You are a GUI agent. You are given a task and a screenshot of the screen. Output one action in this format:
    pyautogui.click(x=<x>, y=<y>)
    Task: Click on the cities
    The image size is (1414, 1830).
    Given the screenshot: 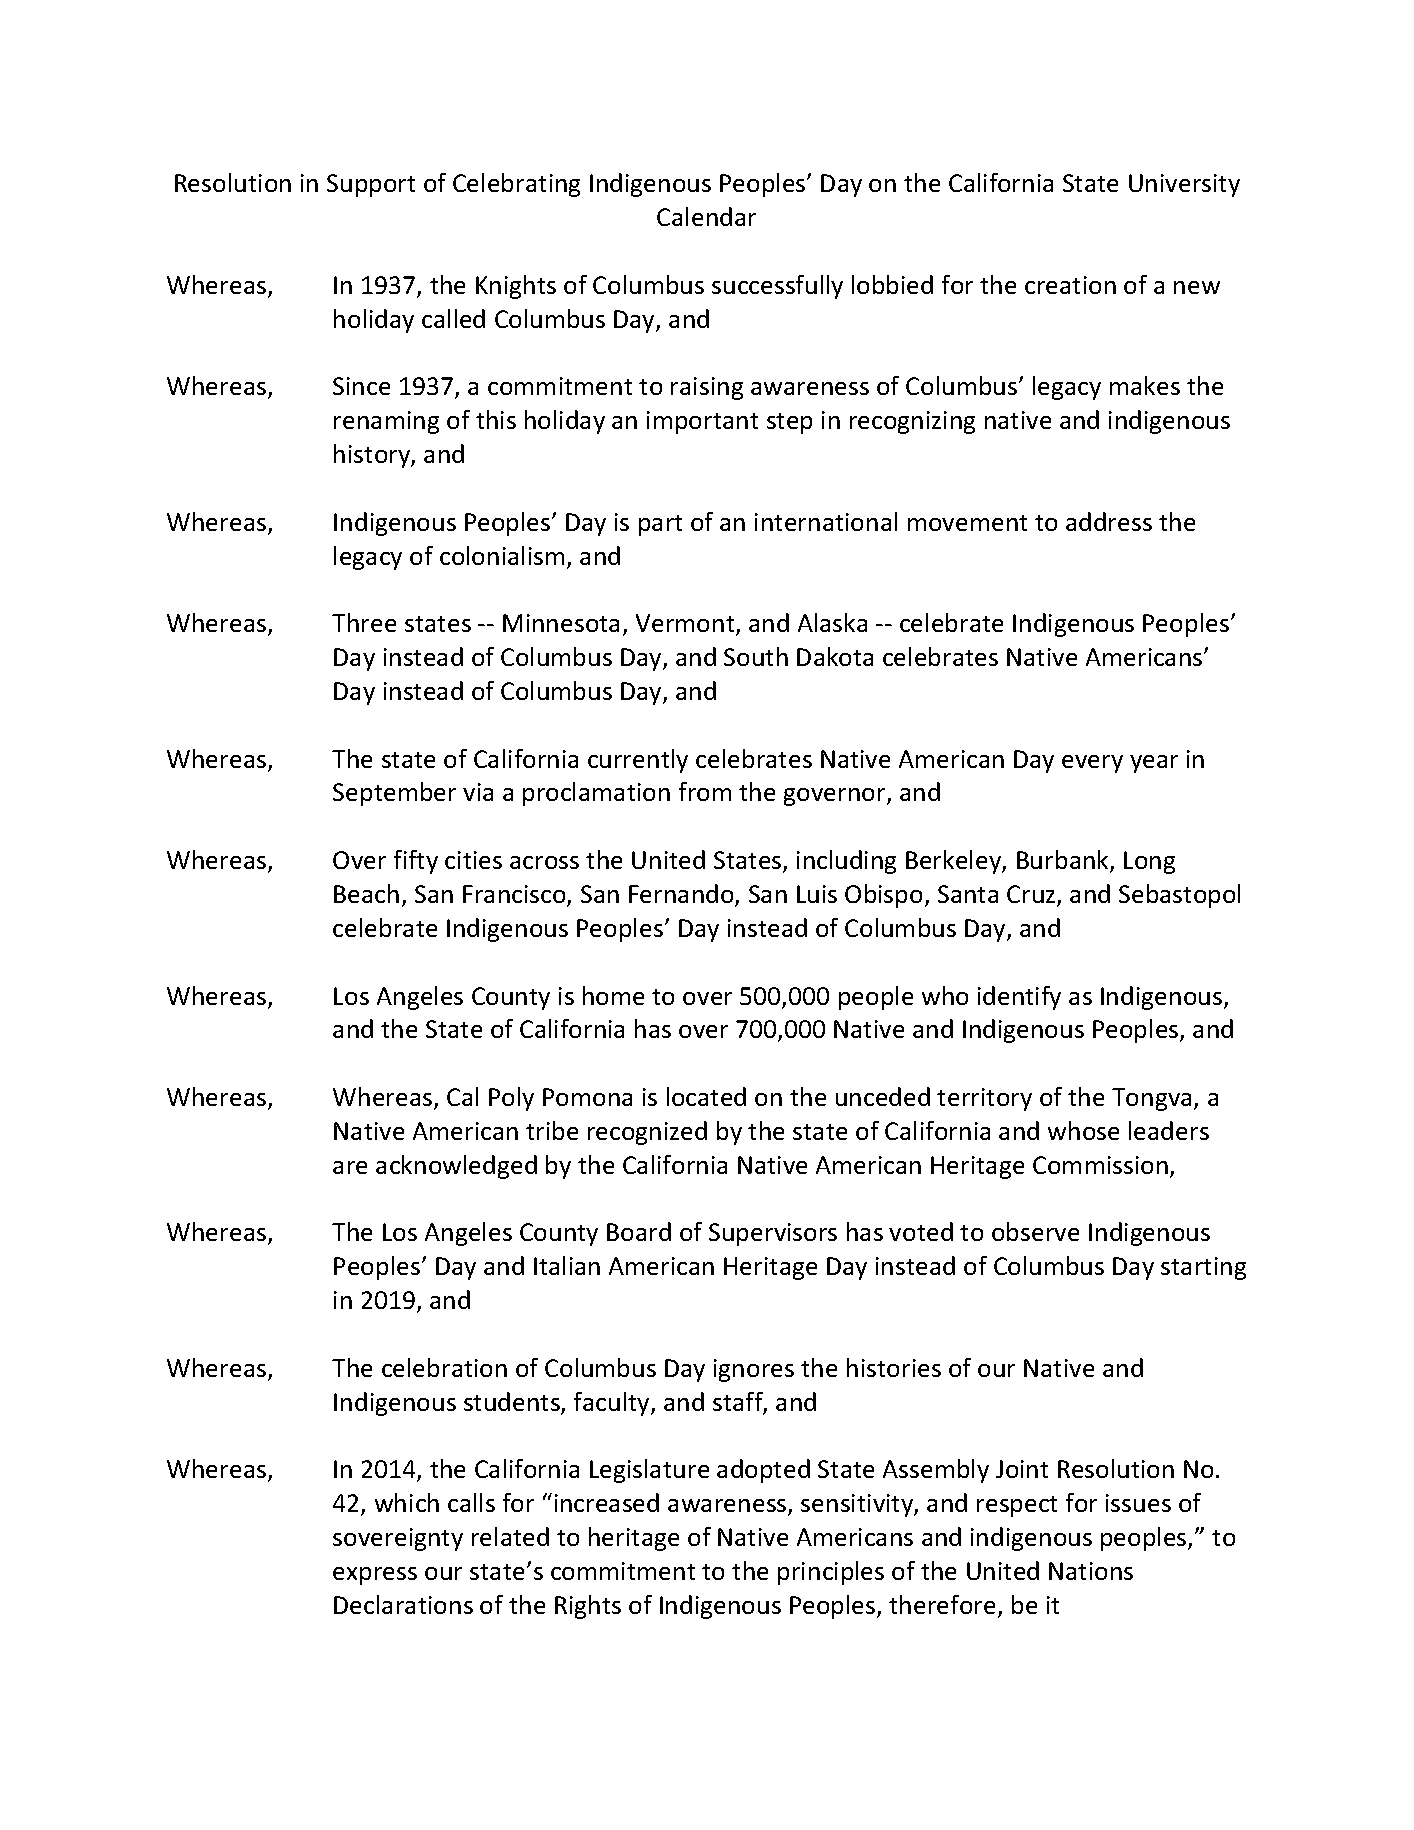 What is the action you would take?
    pyautogui.click(x=473, y=860)
